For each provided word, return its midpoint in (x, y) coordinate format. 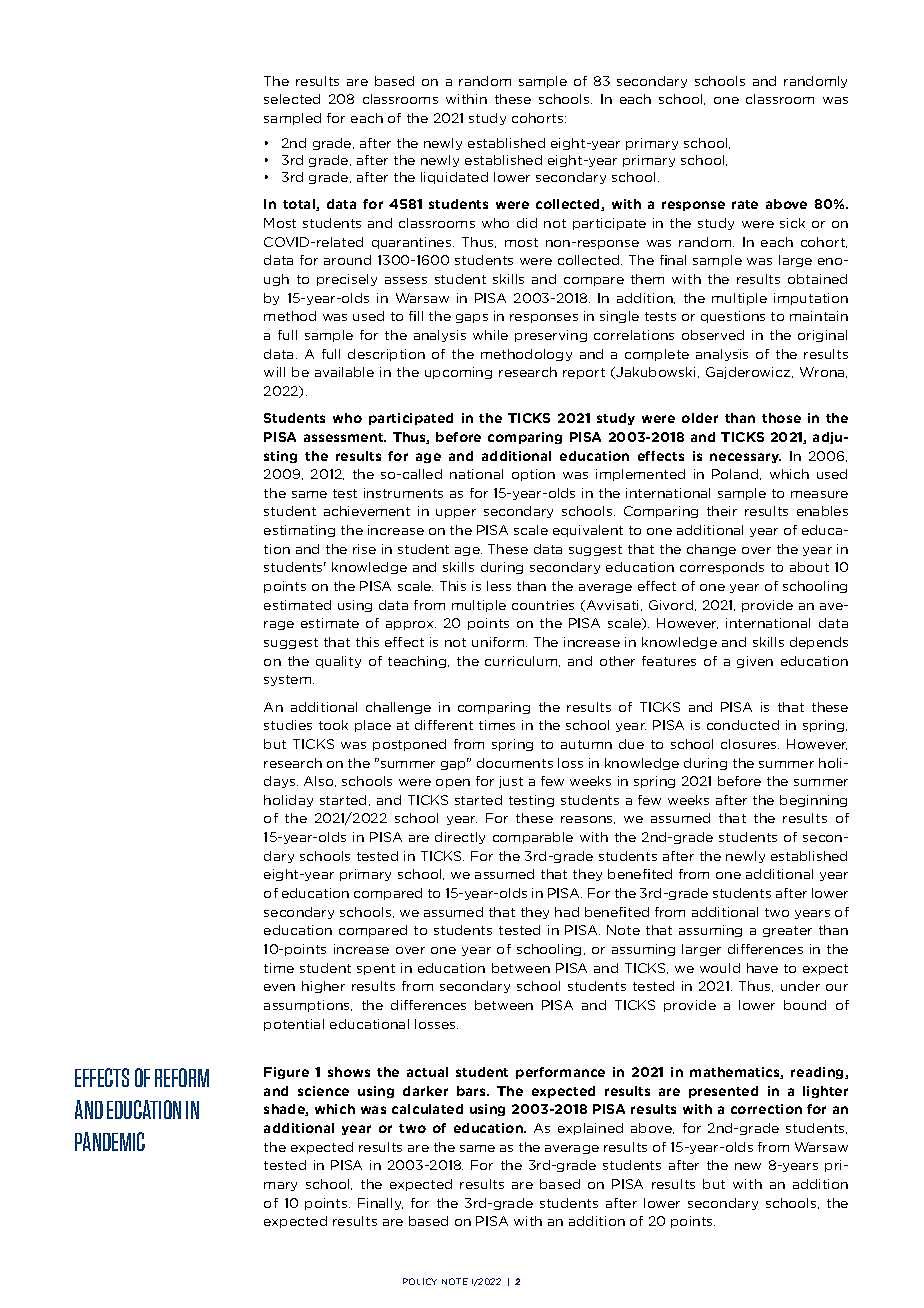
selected (292, 99)
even (279, 987)
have (762, 968)
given (755, 662)
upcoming (458, 373)
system (289, 680)
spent (376, 969)
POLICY (420, 1281)
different (444, 725)
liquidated (454, 178)
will (274, 372)
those (781, 418)
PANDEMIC (110, 1141)
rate (745, 204)
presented (723, 1092)
